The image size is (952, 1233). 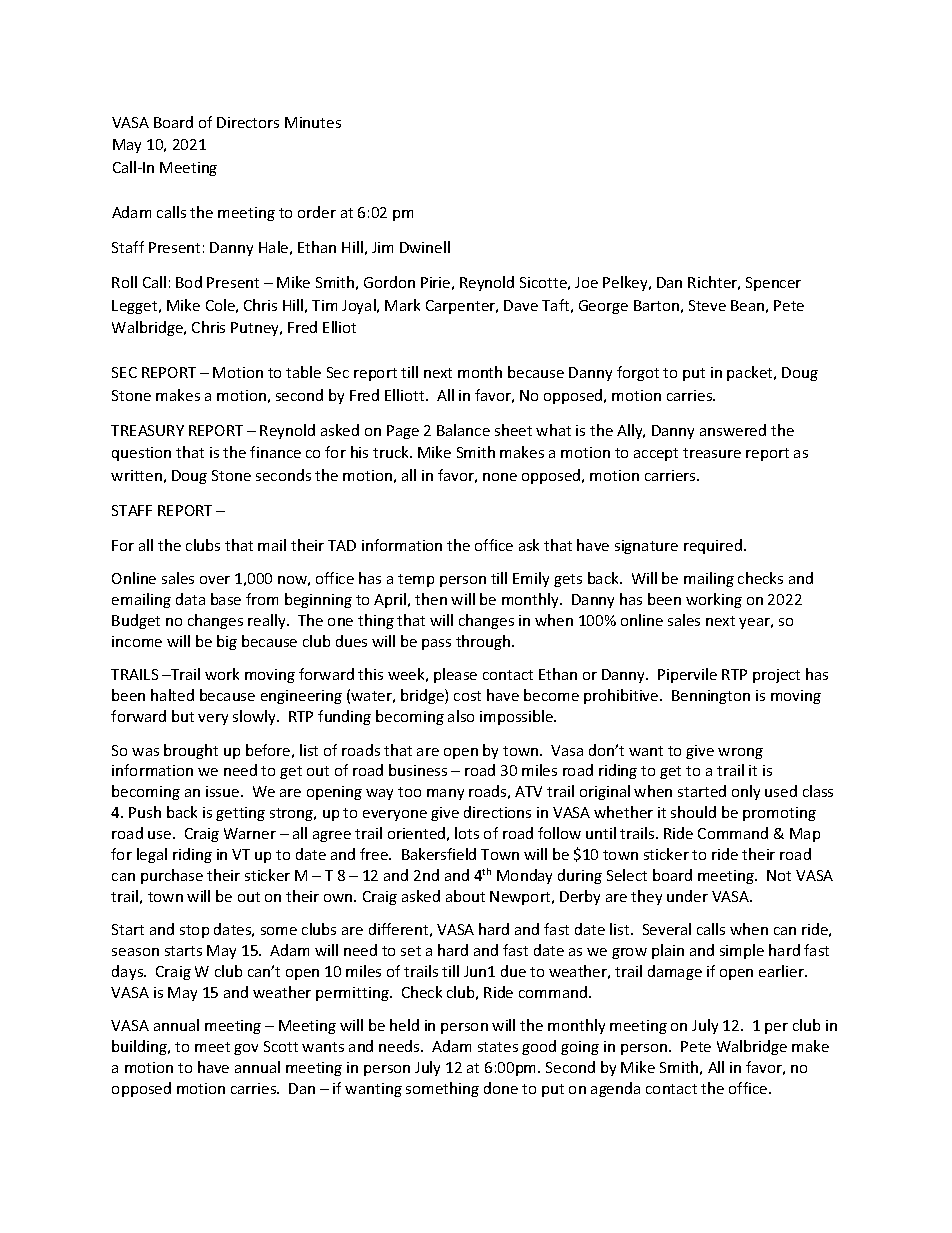 What do you see at coordinates (500, 477) in the screenshot?
I see `none` at bounding box center [500, 477].
